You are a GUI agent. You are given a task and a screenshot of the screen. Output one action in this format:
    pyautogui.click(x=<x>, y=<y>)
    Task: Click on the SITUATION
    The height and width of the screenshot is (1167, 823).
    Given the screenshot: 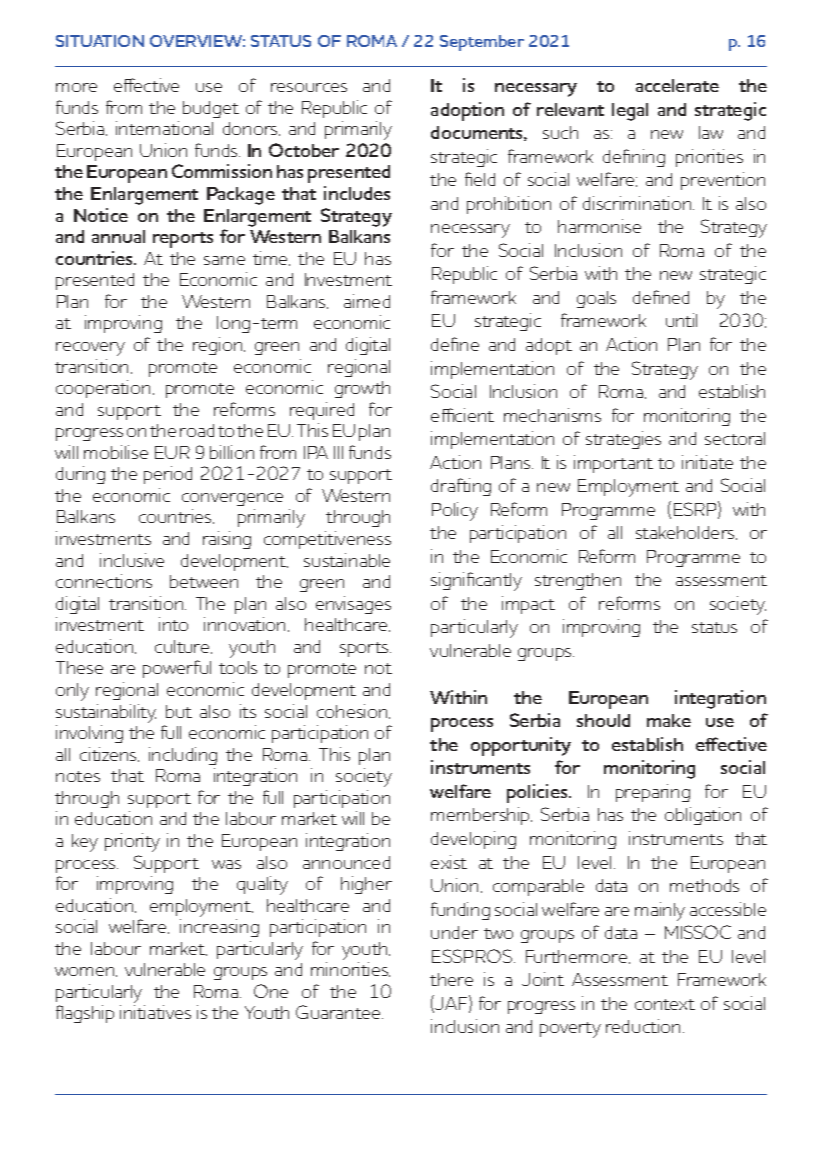 What is the action you would take?
    pyautogui.click(x=100, y=41)
